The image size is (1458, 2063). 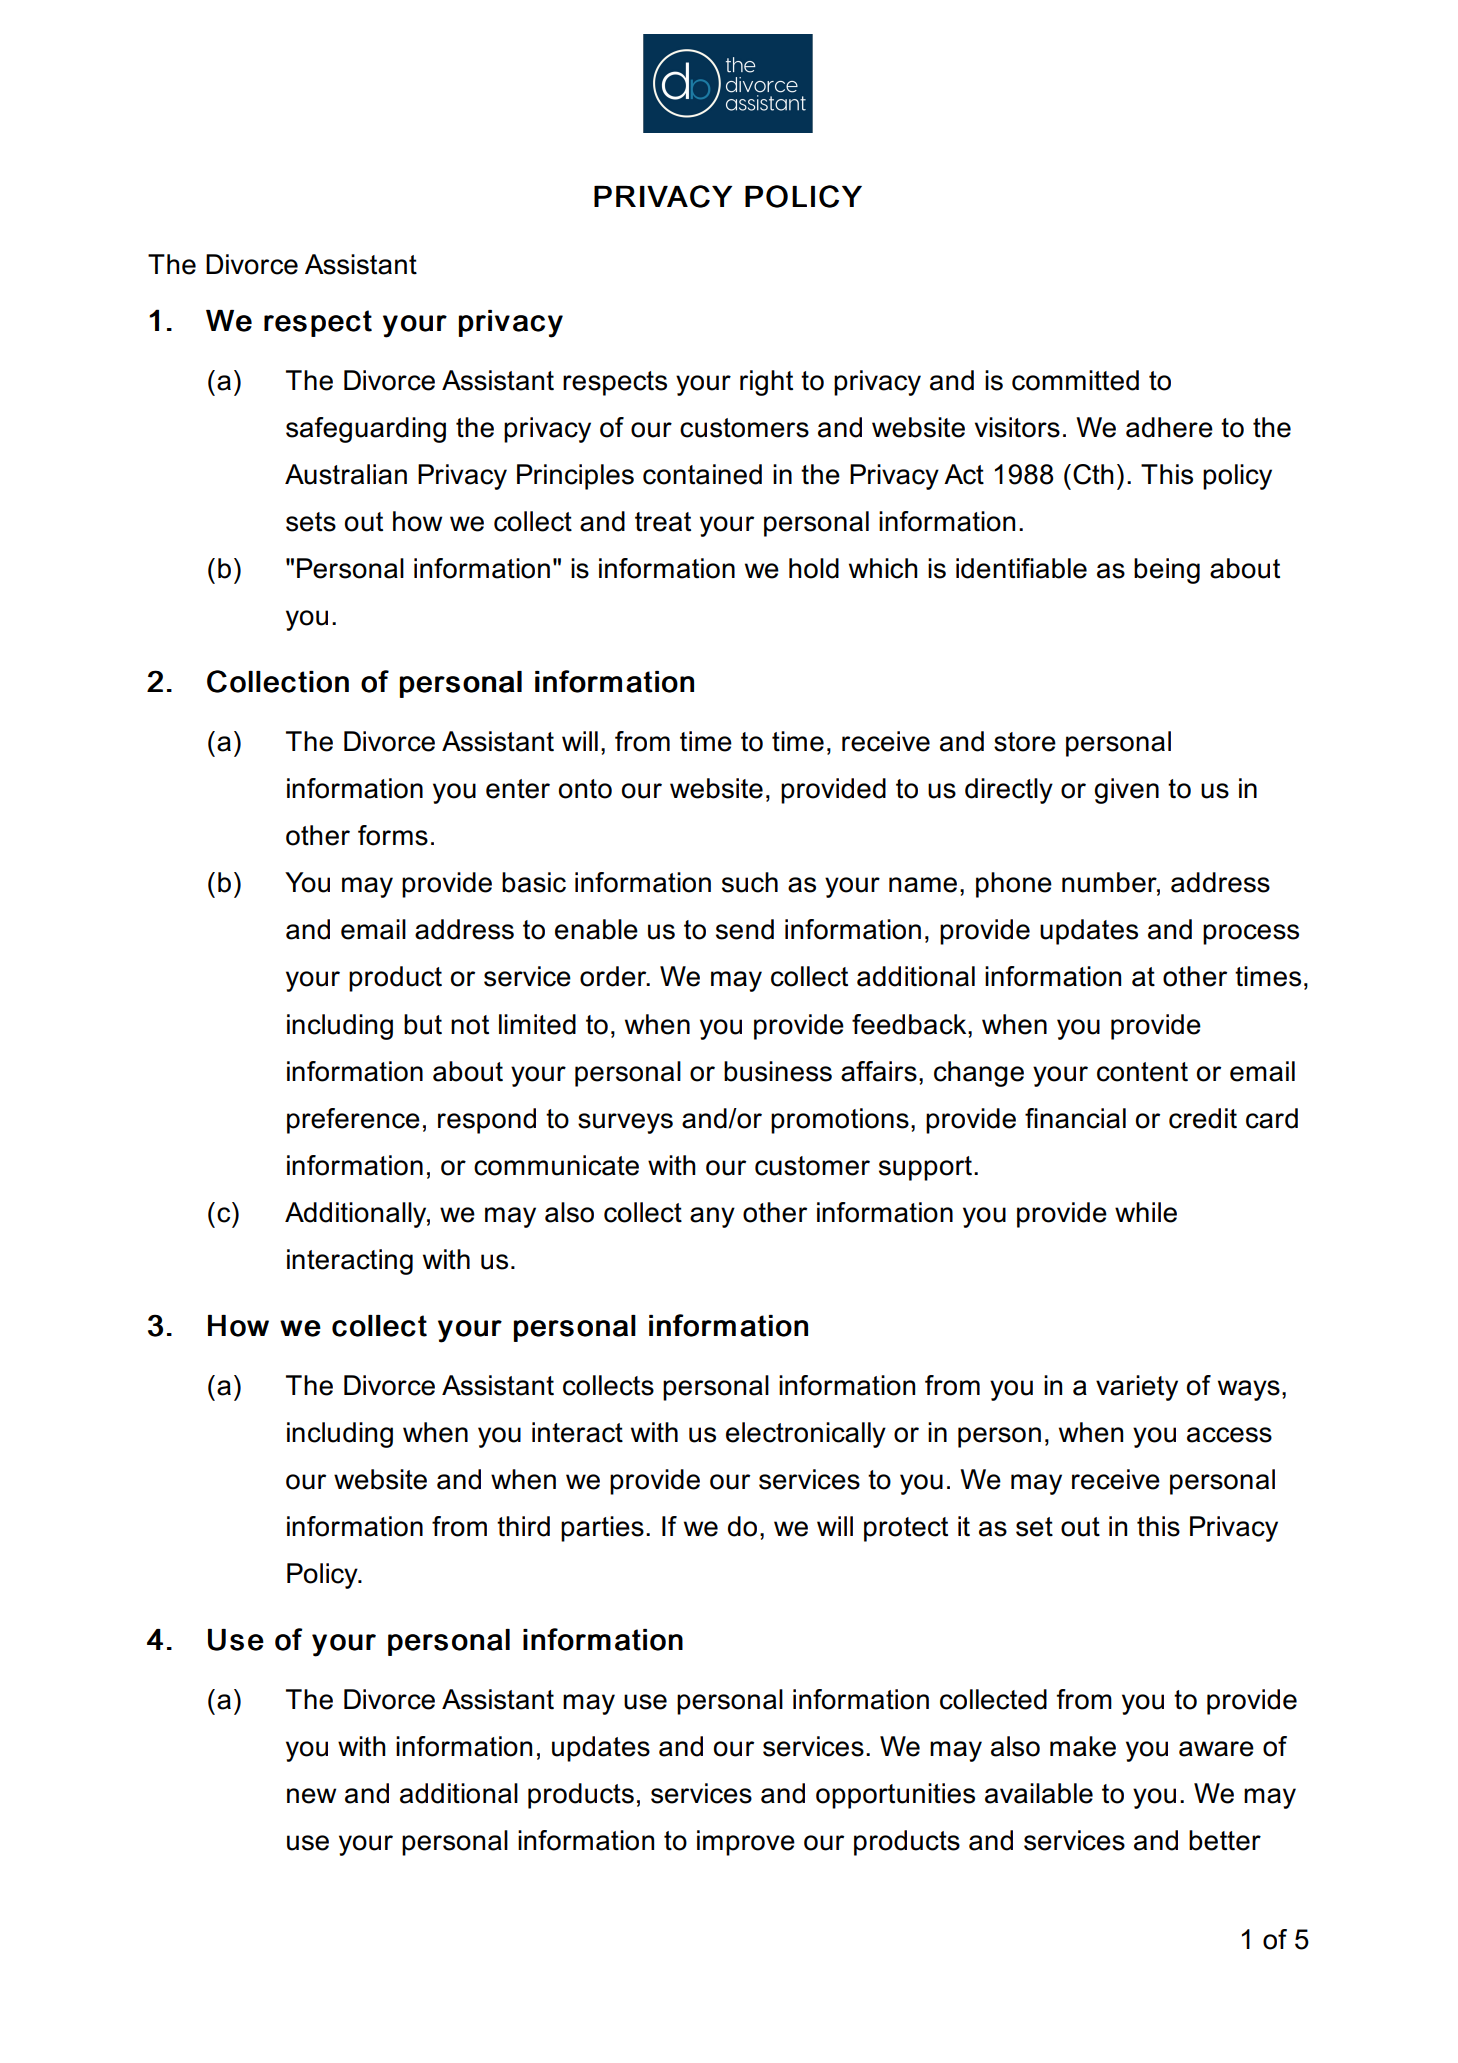 I want to click on given, so click(x=1126, y=791).
